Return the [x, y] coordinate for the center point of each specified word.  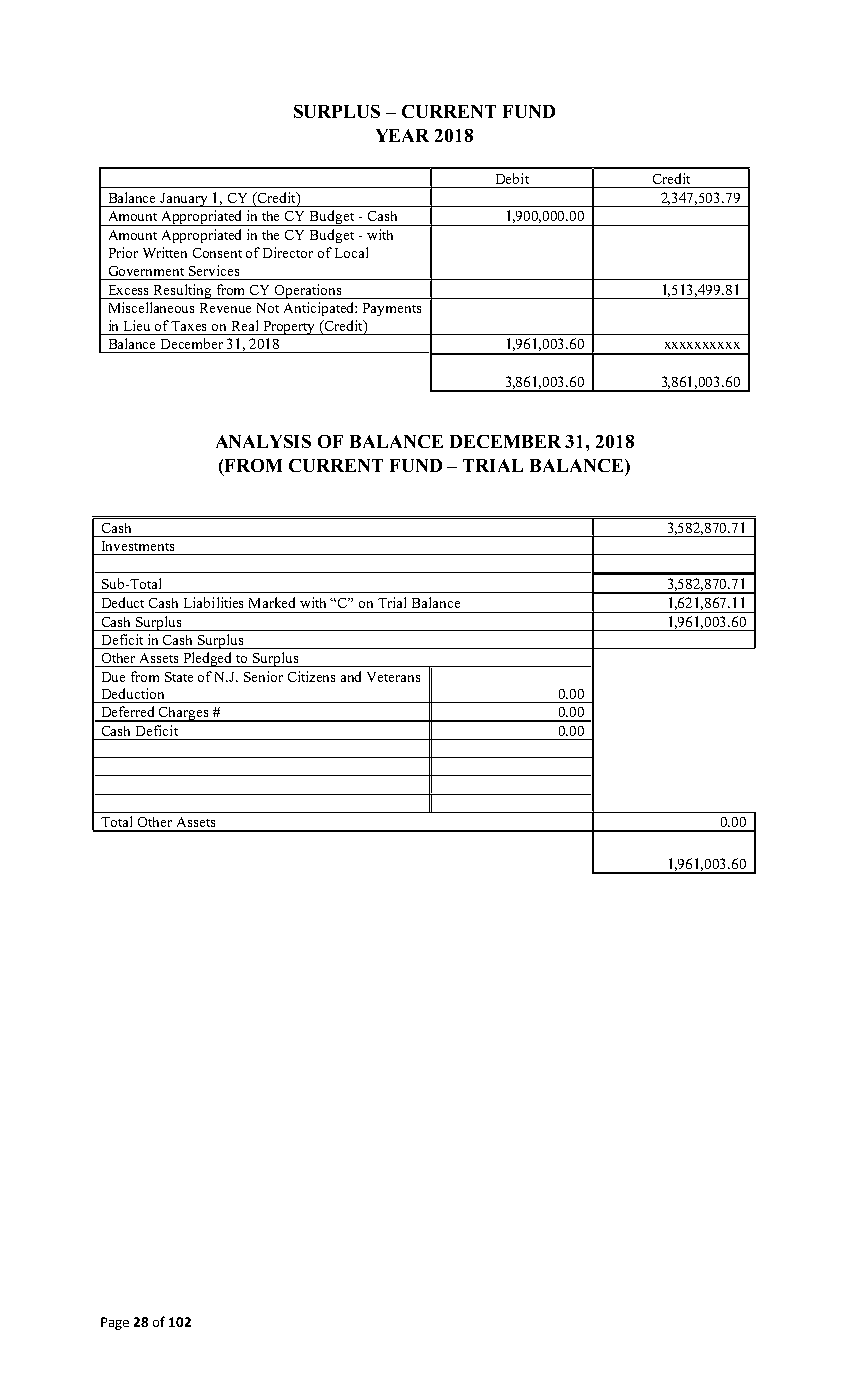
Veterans [393, 677]
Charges [184, 714]
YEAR [402, 135]
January [185, 200]
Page [115, 1323]
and [351, 676]
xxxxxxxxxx [702, 345]
